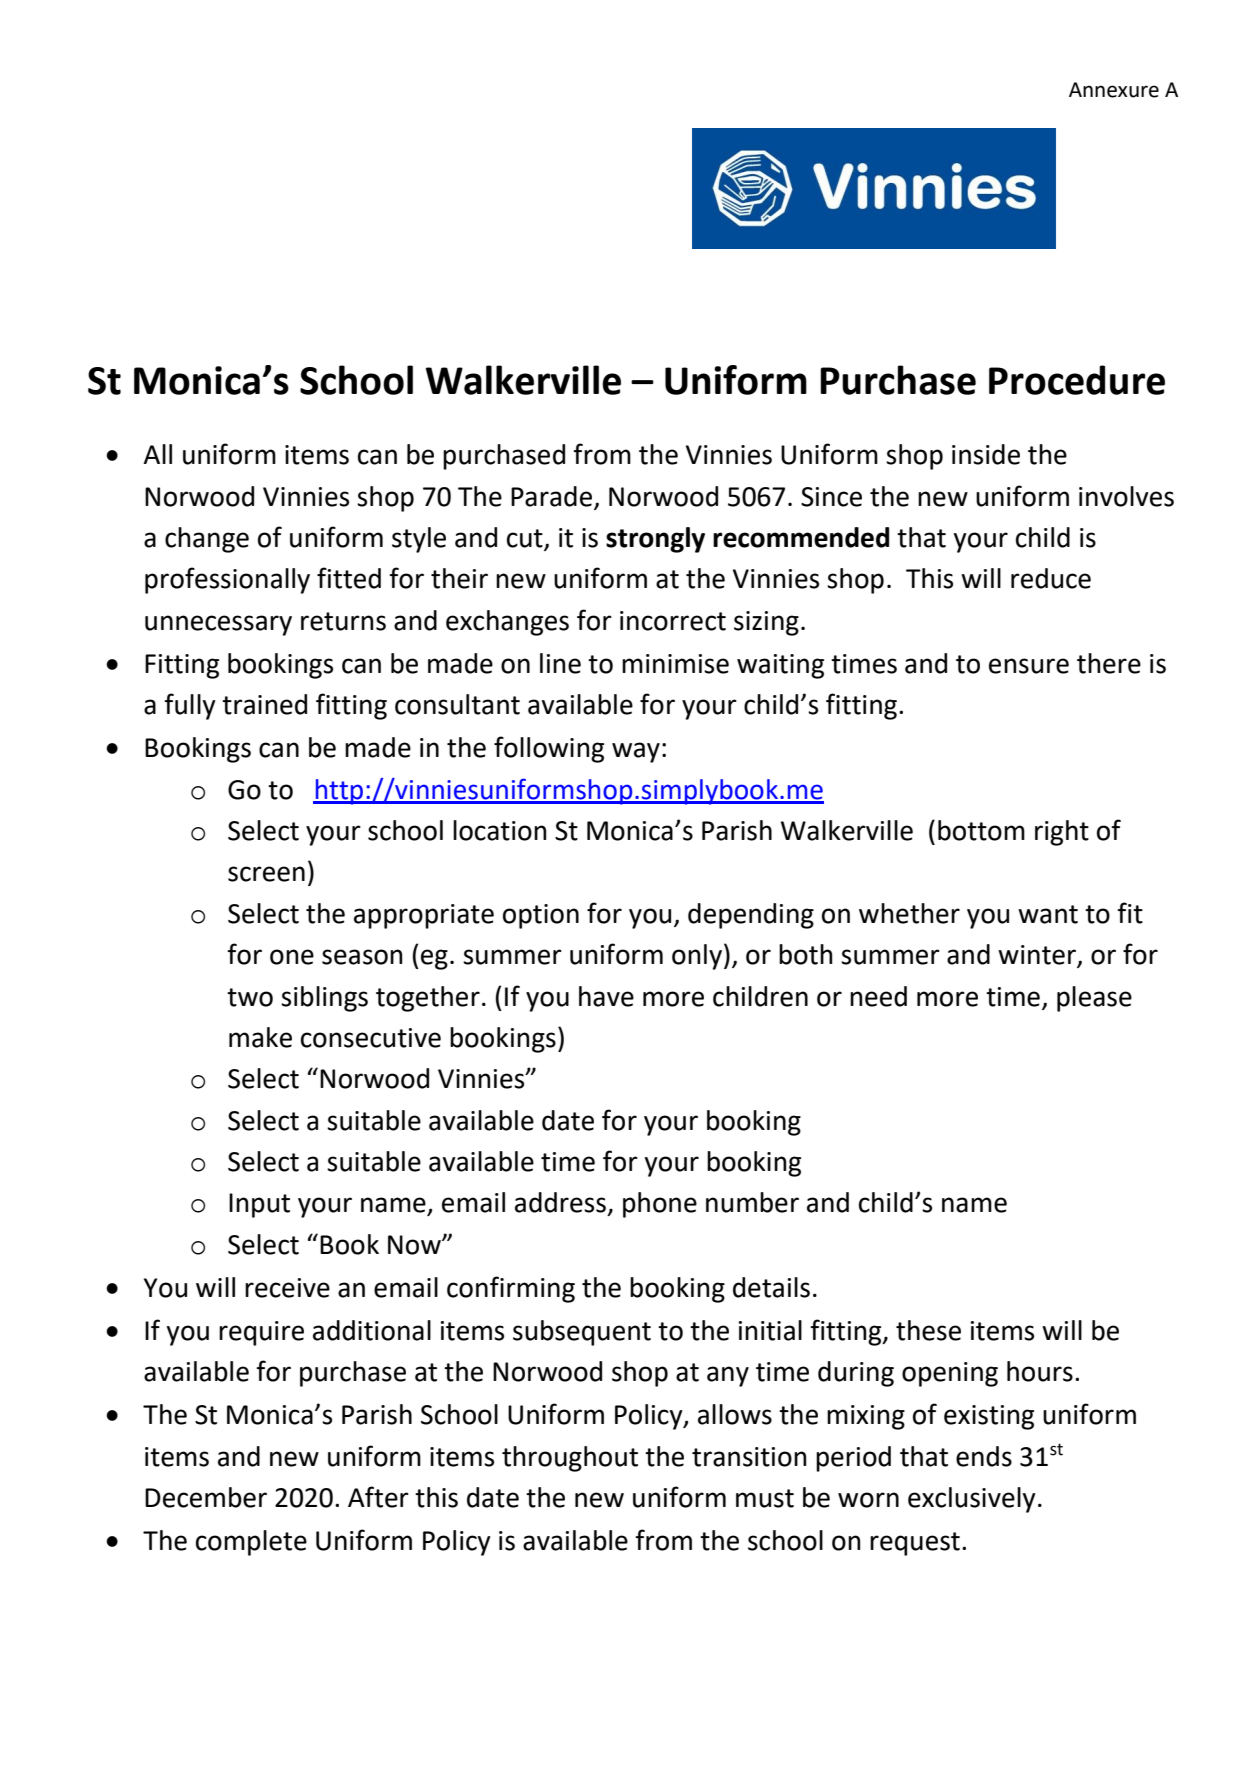  What do you see at coordinates (660, 1205) in the document?
I see `phone` at bounding box center [660, 1205].
